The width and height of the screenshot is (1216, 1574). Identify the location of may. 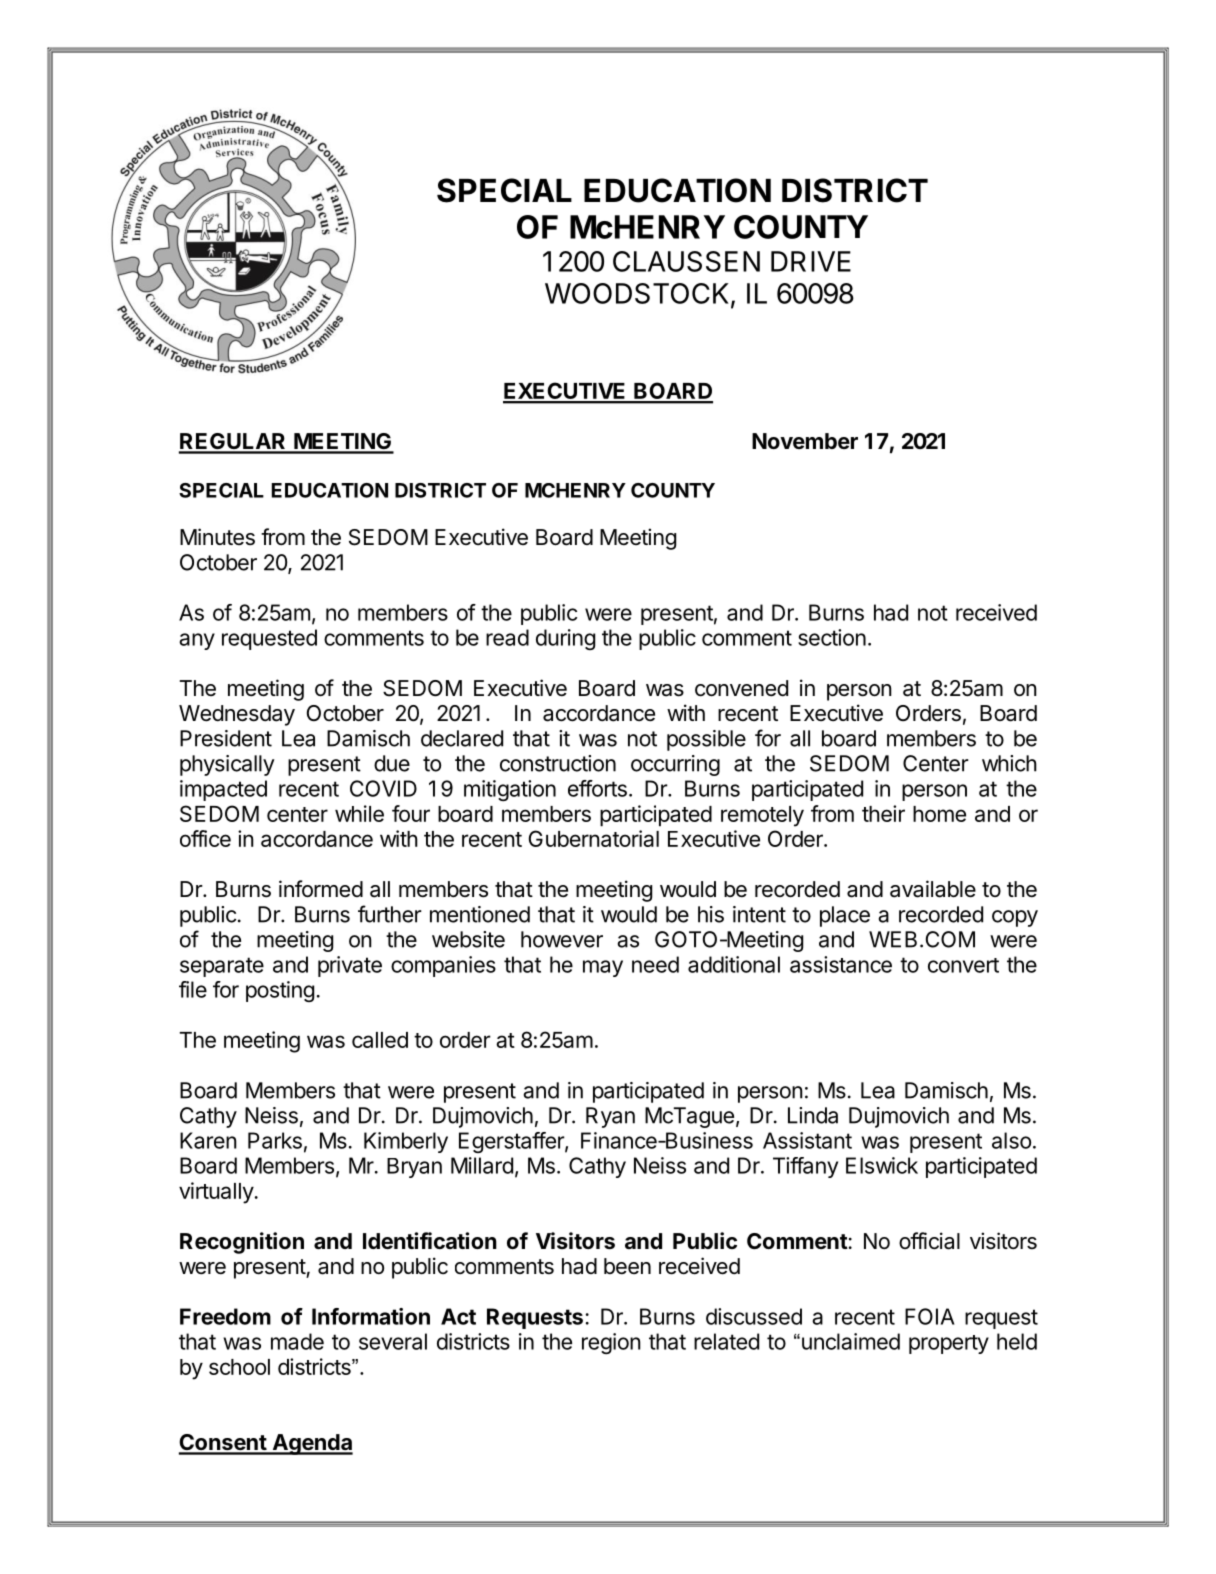
(603, 968).
